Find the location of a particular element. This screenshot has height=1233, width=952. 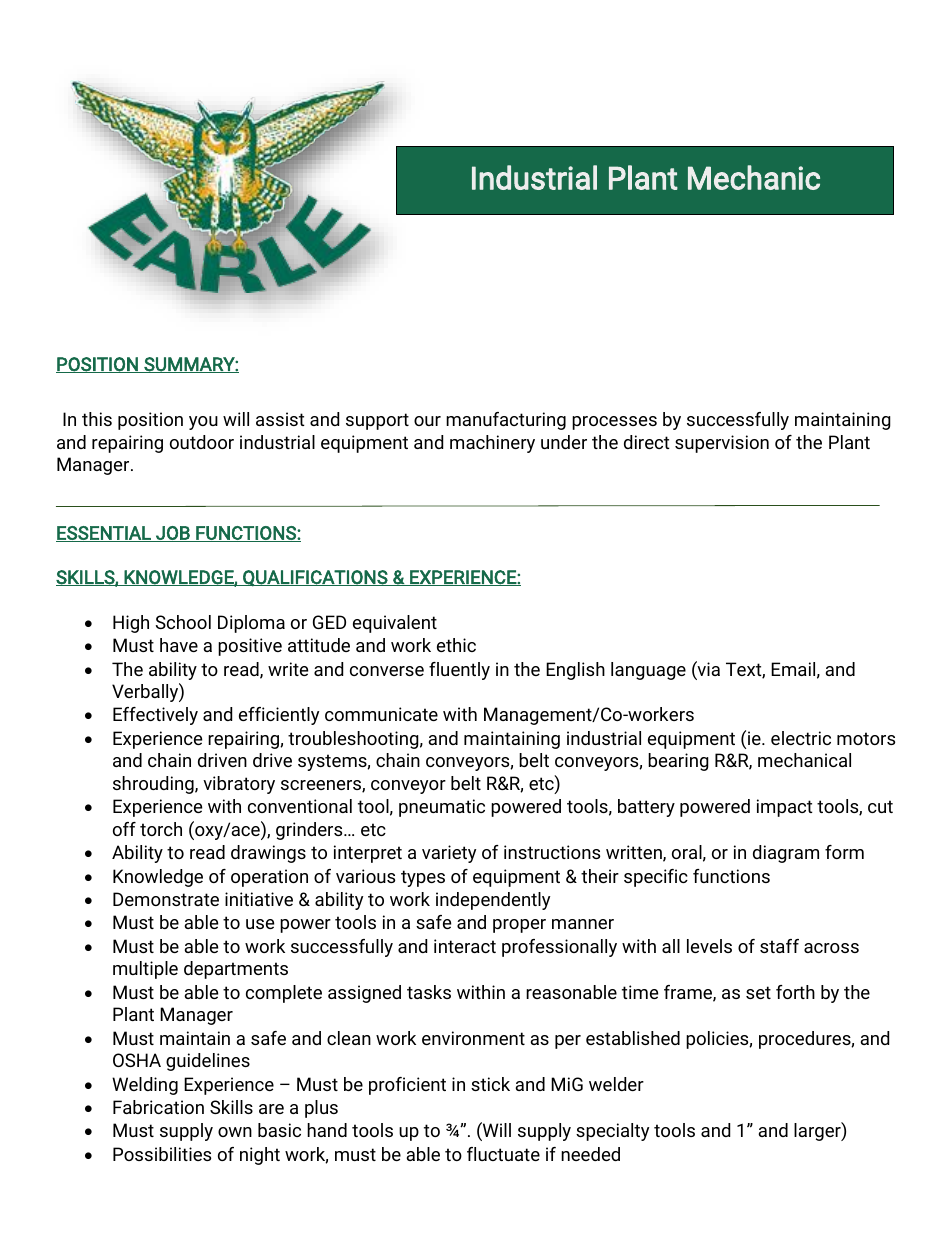

supervision is located at coordinates (722, 444).
